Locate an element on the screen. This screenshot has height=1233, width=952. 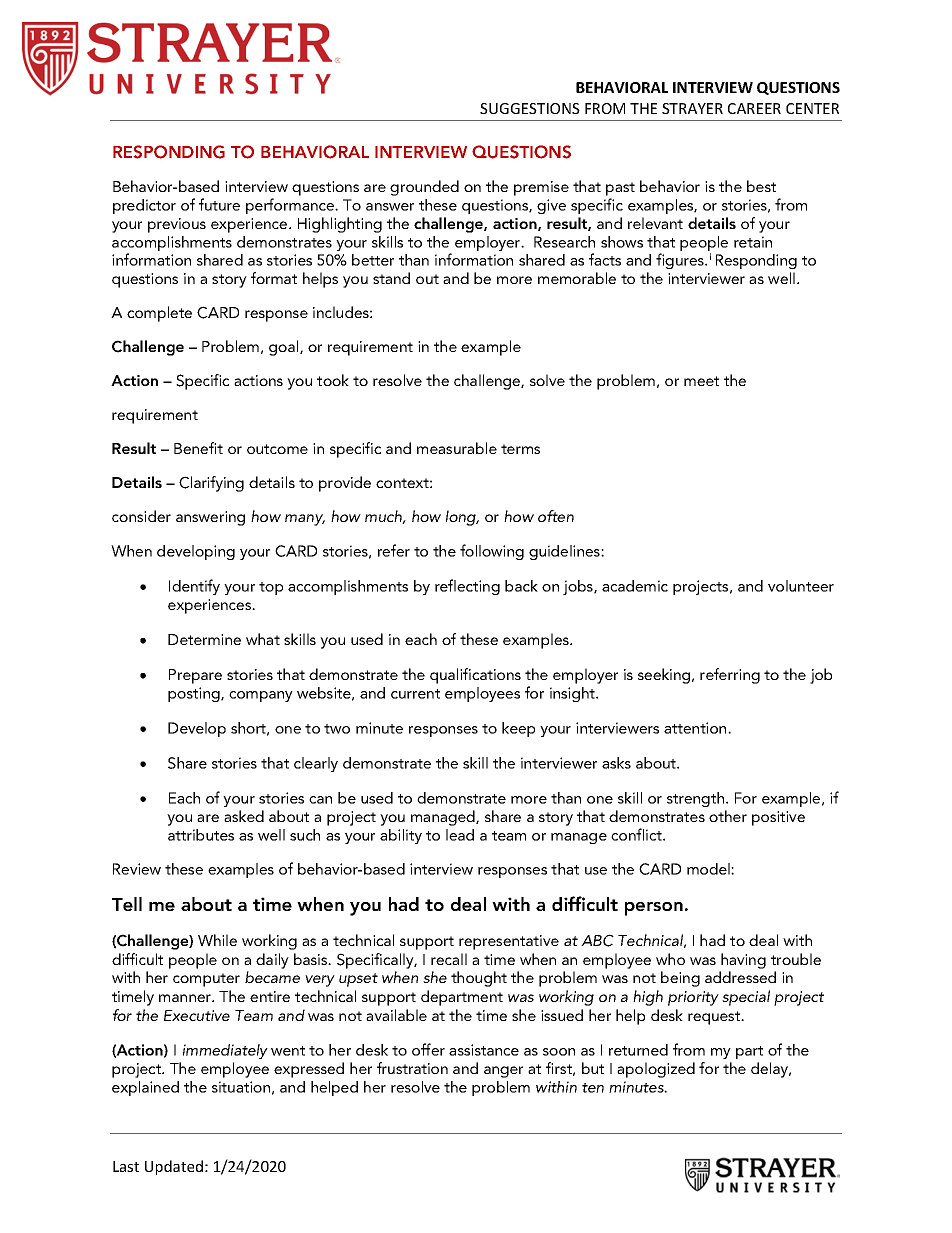
other is located at coordinates (728, 816).
